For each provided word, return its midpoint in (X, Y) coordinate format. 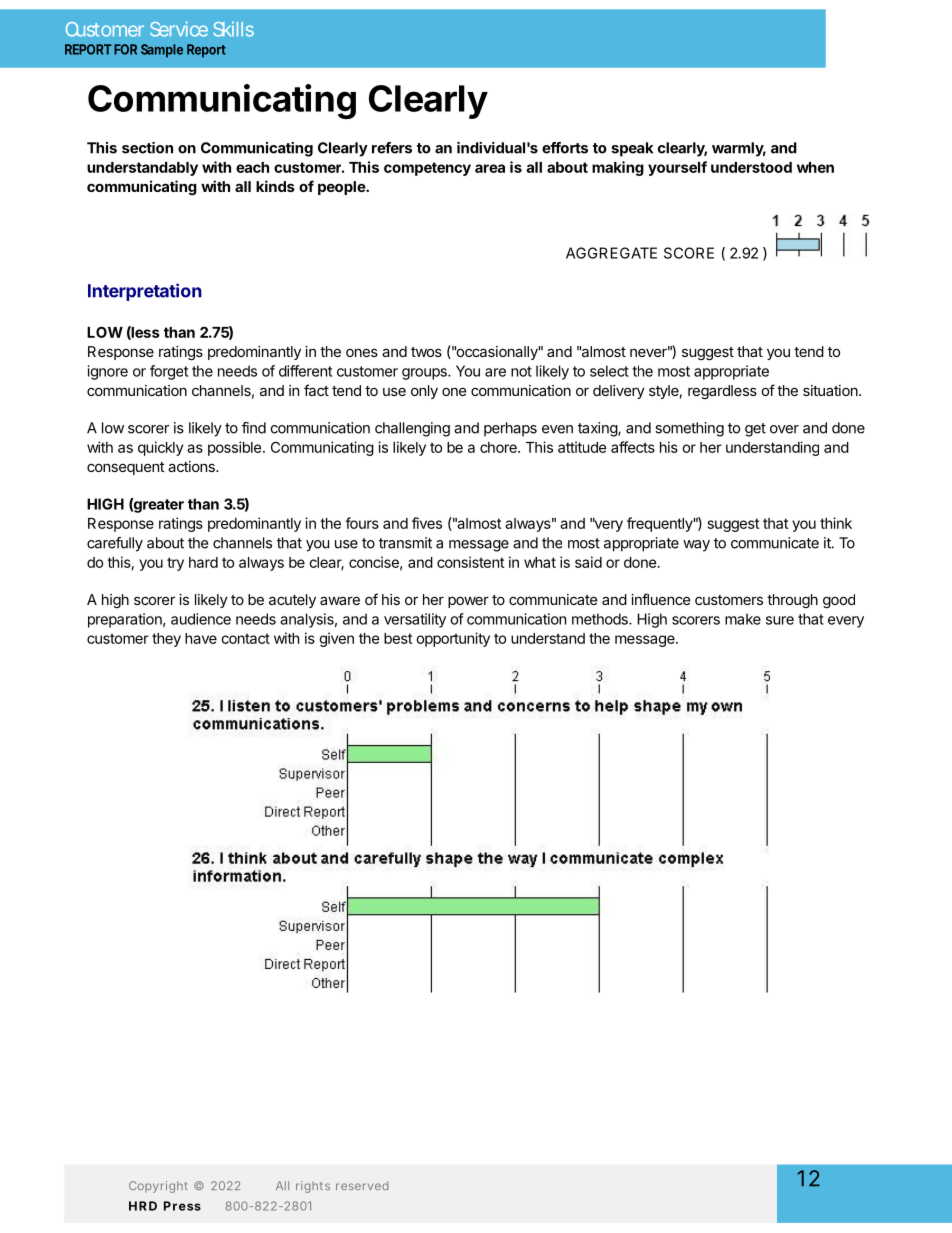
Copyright (158, 1187)
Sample (162, 51)
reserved (362, 1185)
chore (499, 447)
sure (780, 620)
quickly (160, 448)
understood (751, 167)
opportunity (453, 639)
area (490, 168)
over (784, 429)
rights (313, 1187)
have (201, 638)
